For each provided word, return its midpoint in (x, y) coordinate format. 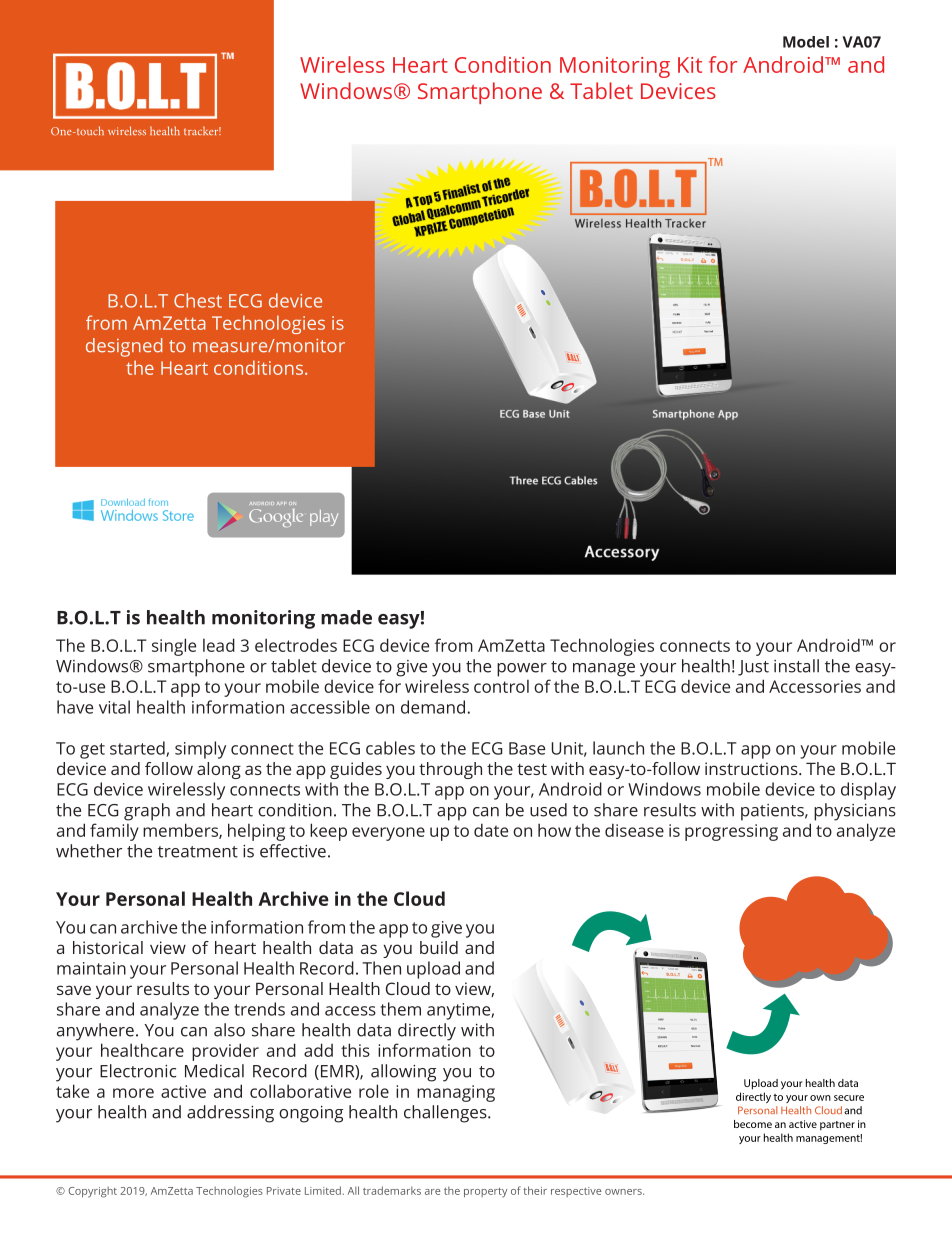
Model (806, 42)
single (174, 647)
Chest (198, 300)
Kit (690, 65)
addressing (230, 1114)
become (753, 1124)
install (796, 666)
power (522, 670)
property (485, 1193)
